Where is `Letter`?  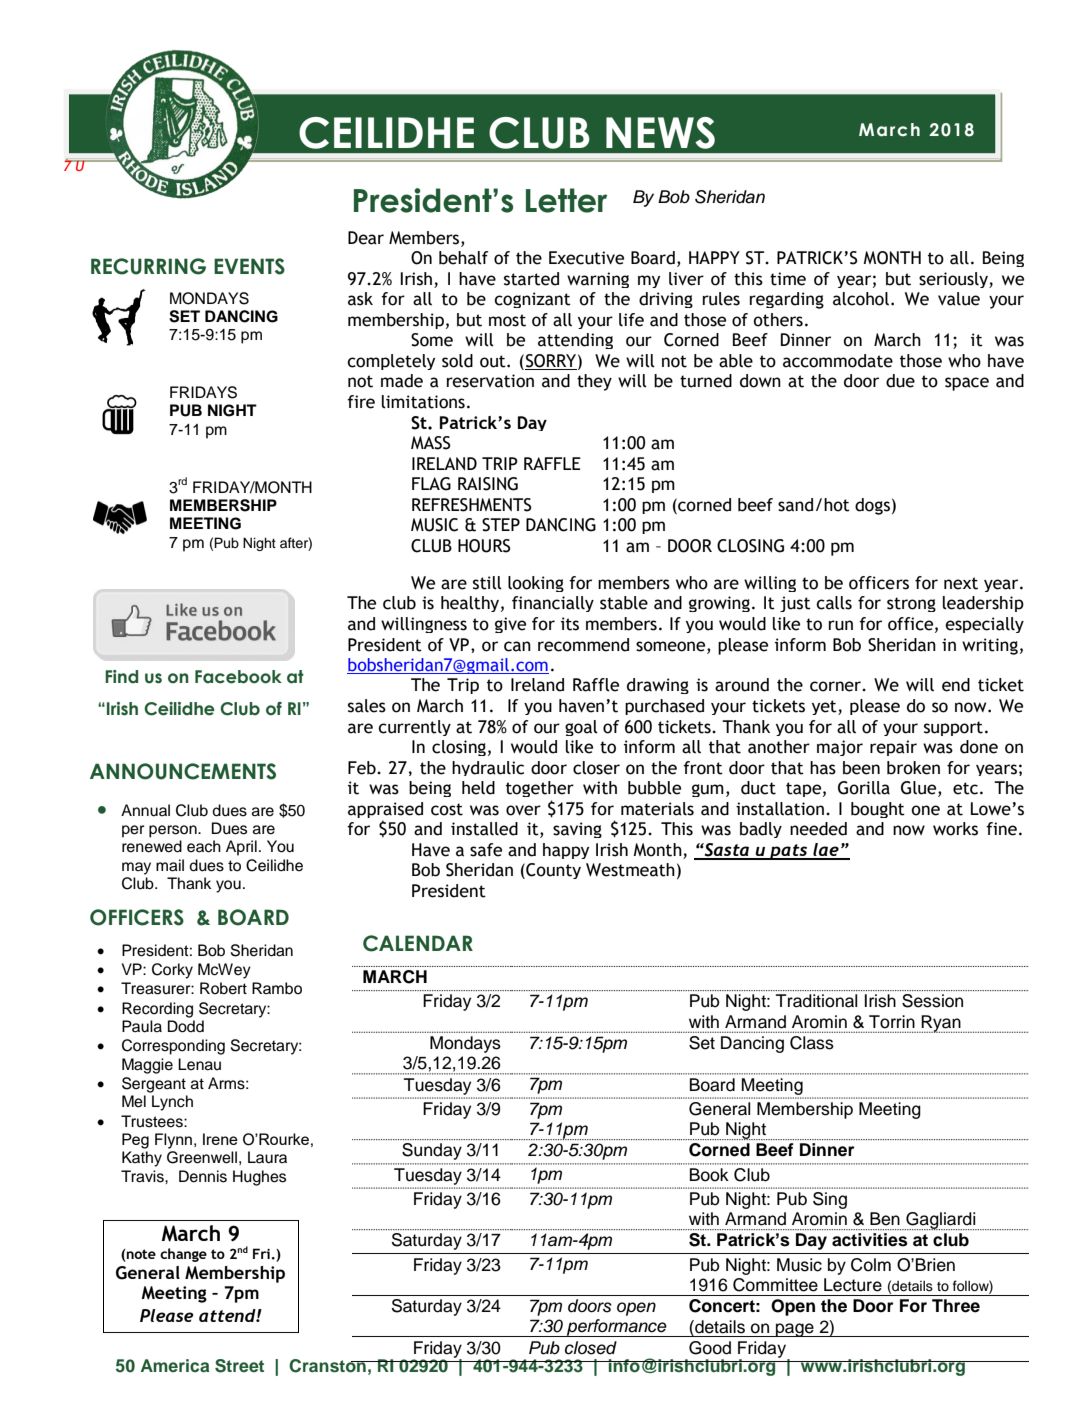 Letter is located at coordinates (566, 200).
